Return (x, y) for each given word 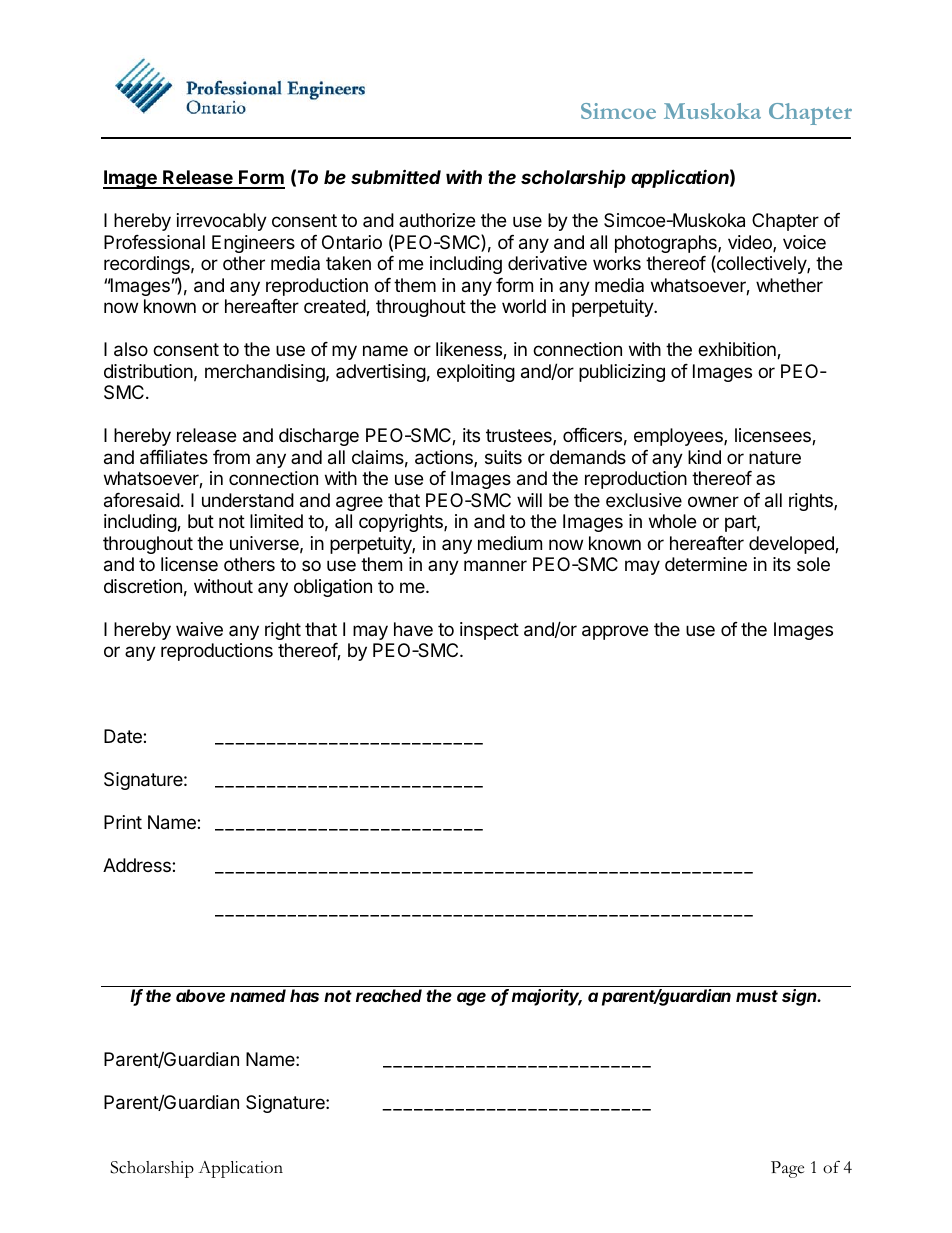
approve (615, 632)
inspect (489, 631)
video (751, 243)
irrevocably (222, 222)
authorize (437, 220)
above (200, 995)
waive (199, 629)
